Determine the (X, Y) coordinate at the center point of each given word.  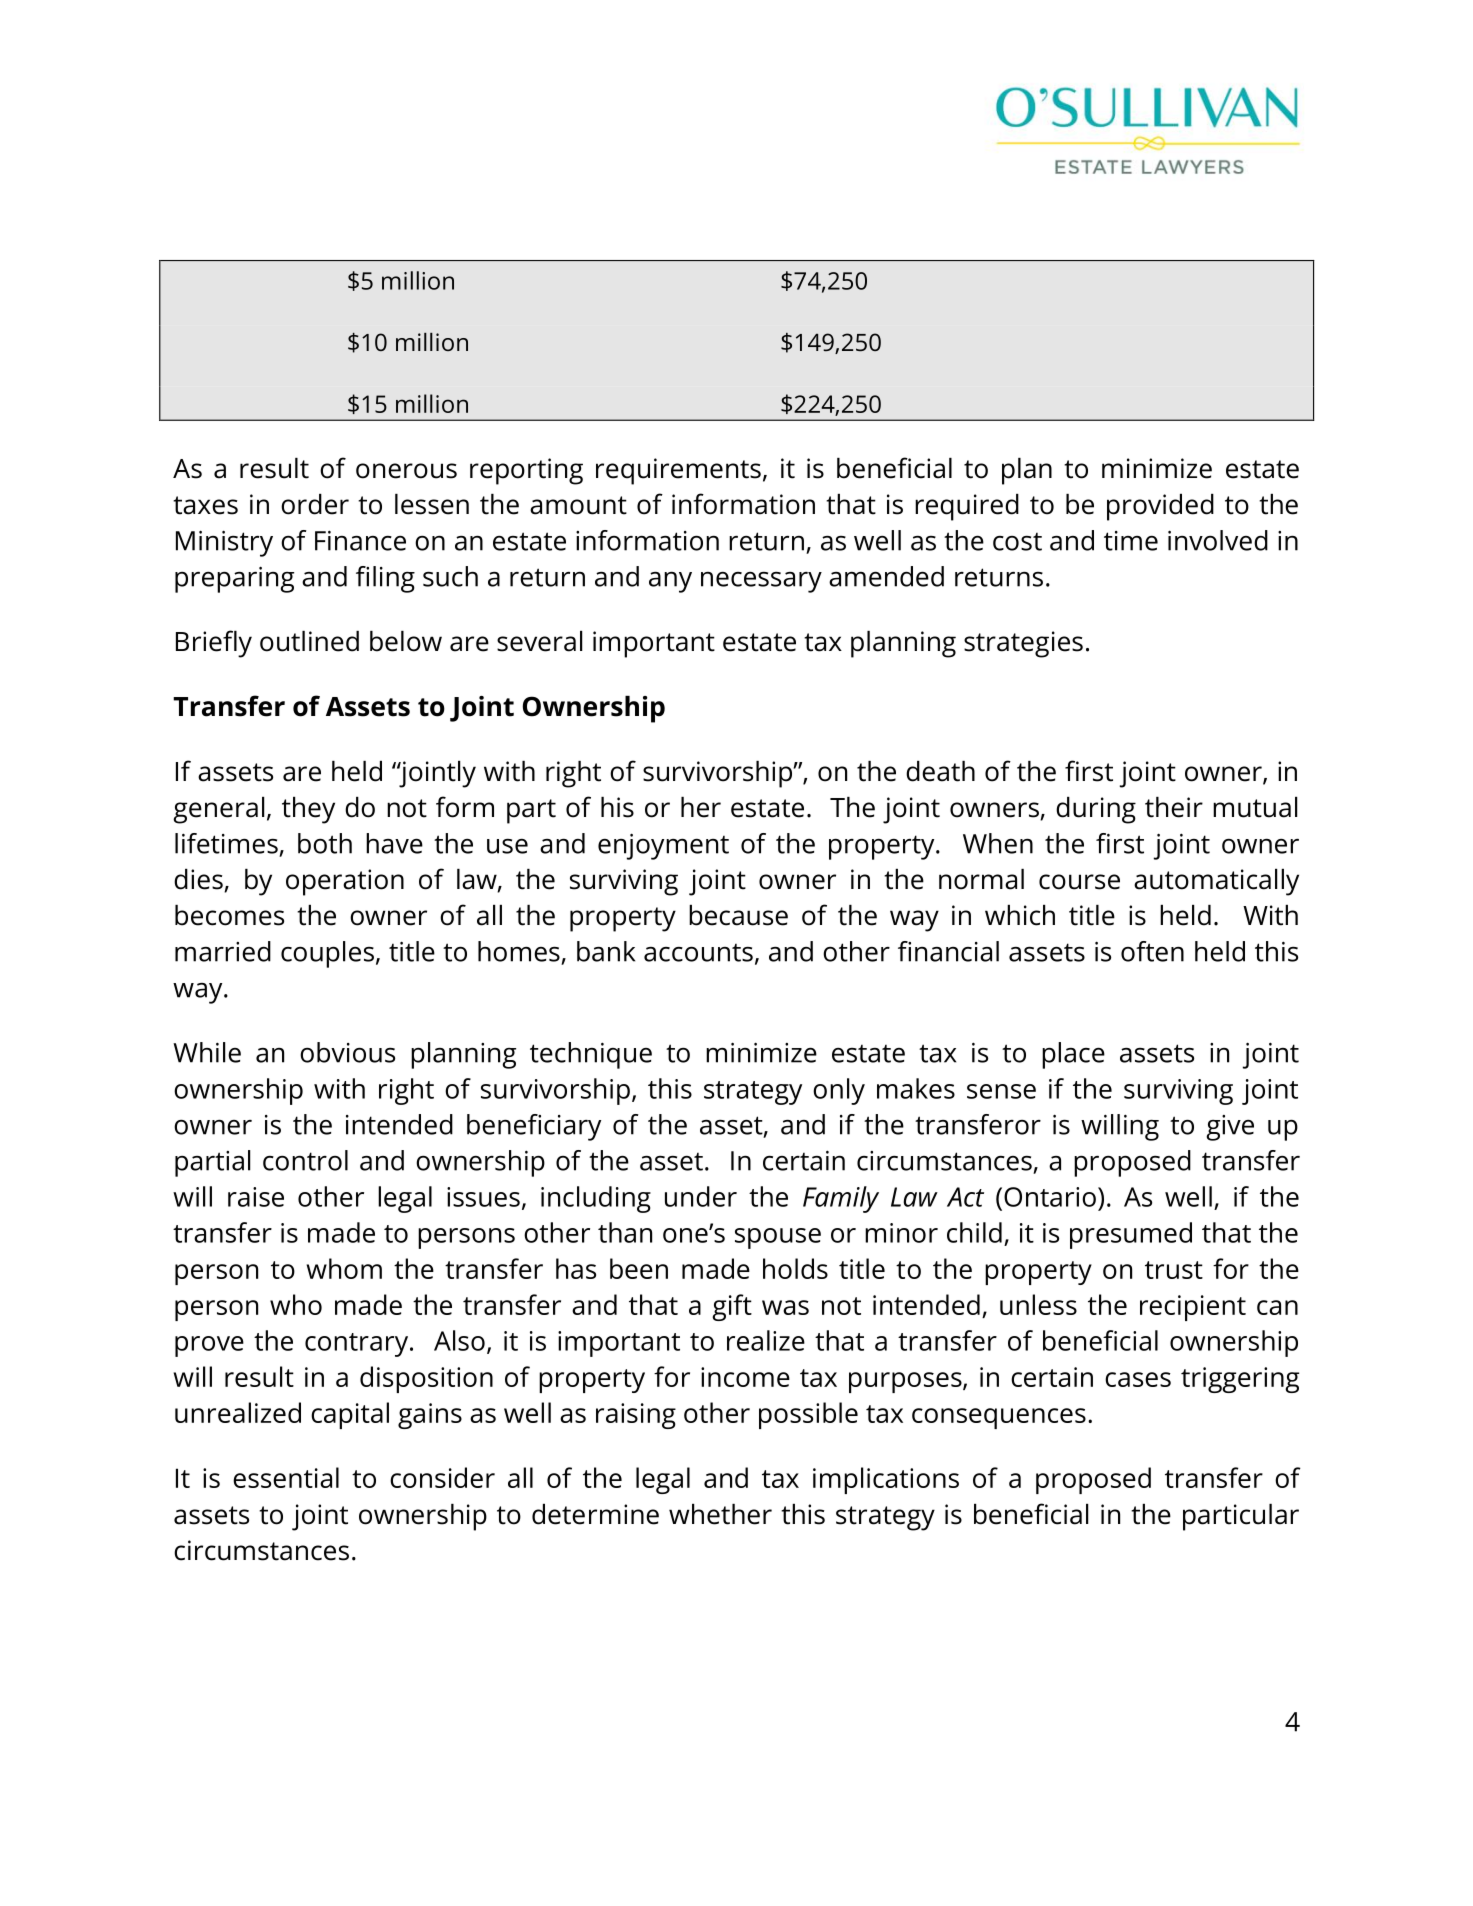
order (315, 504)
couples (327, 954)
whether (720, 1514)
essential (286, 1477)
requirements (678, 471)
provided (1160, 507)
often (1152, 951)
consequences (999, 1418)
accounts (698, 953)
